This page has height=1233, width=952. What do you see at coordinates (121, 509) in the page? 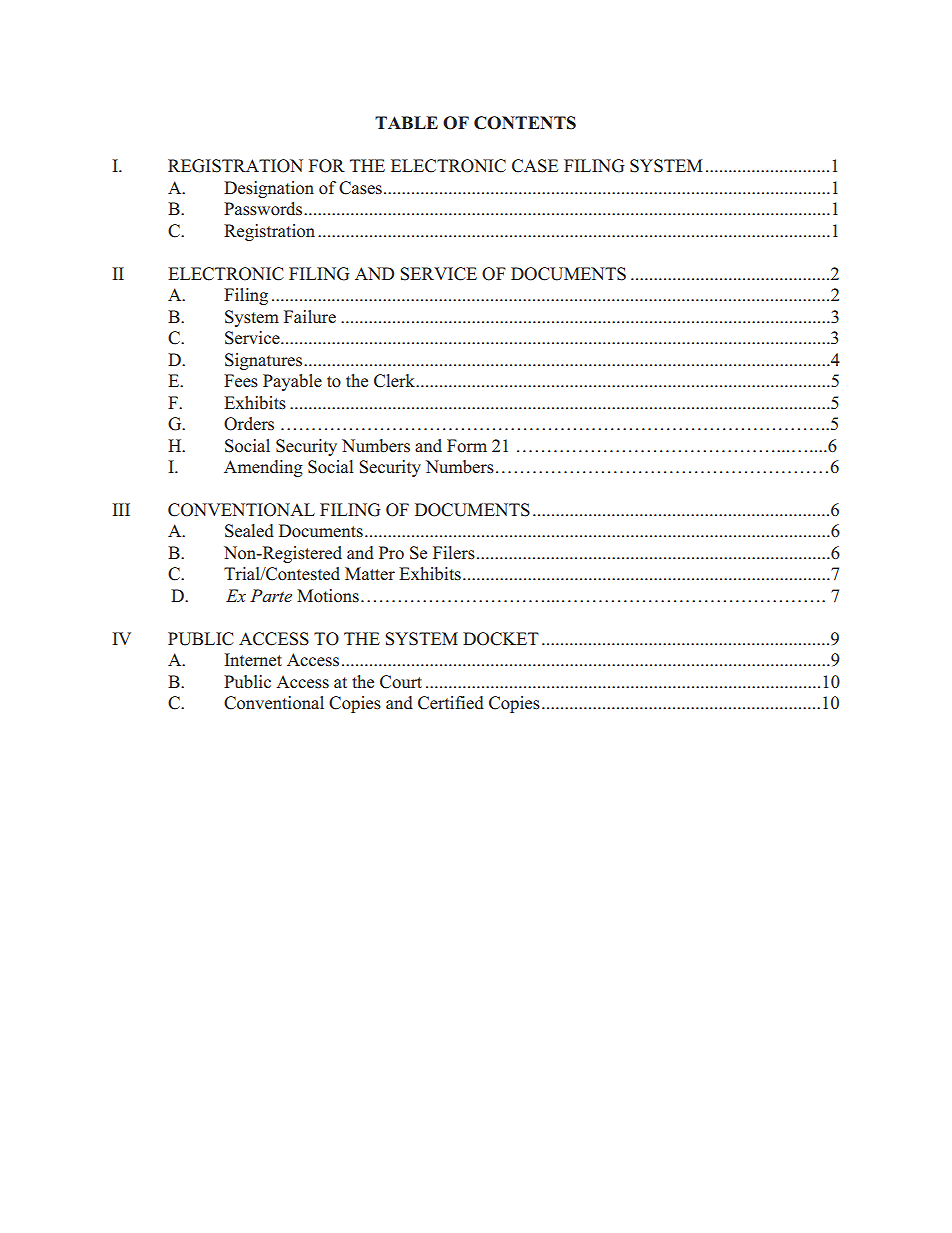
I see `III` at bounding box center [121, 509].
